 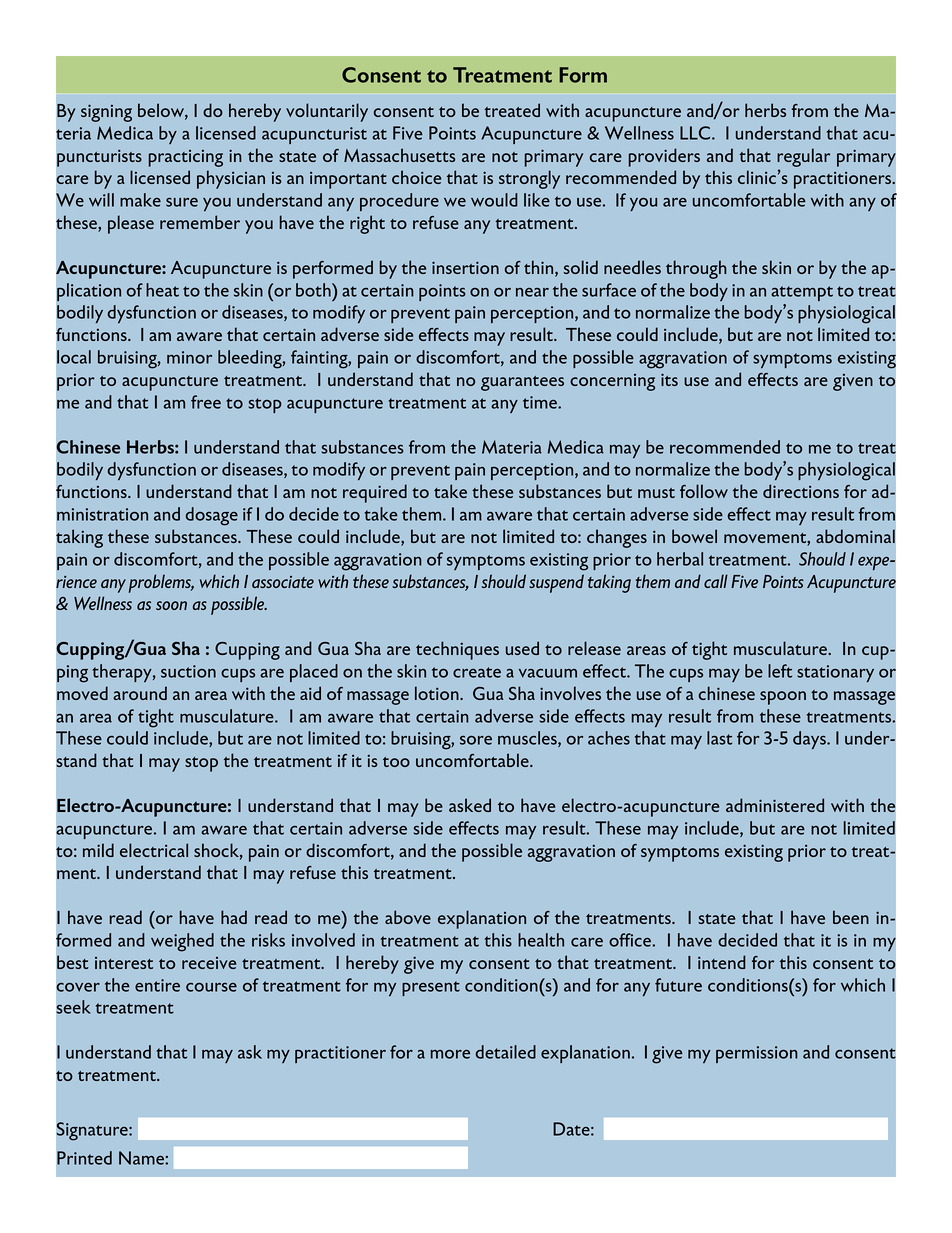 What do you see at coordinates (803, 157) in the document?
I see `regular` at bounding box center [803, 157].
